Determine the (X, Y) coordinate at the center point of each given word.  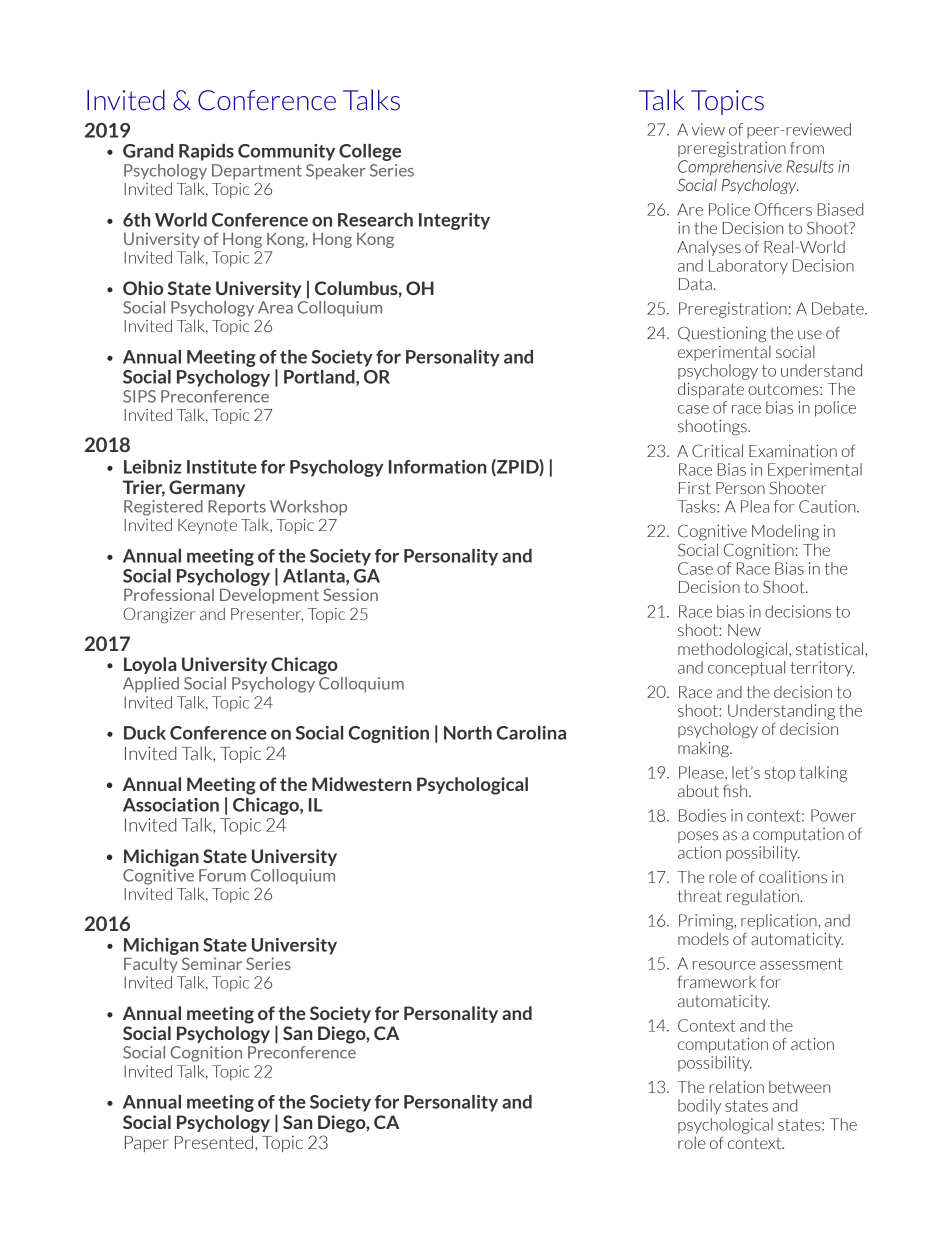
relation (736, 1087)
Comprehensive (730, 168)
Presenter (267, 615)
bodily (699, 1106)
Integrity (454, 221)
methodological (734, 650)
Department (257, 172)
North (468, 733)
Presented (214, 1142)
